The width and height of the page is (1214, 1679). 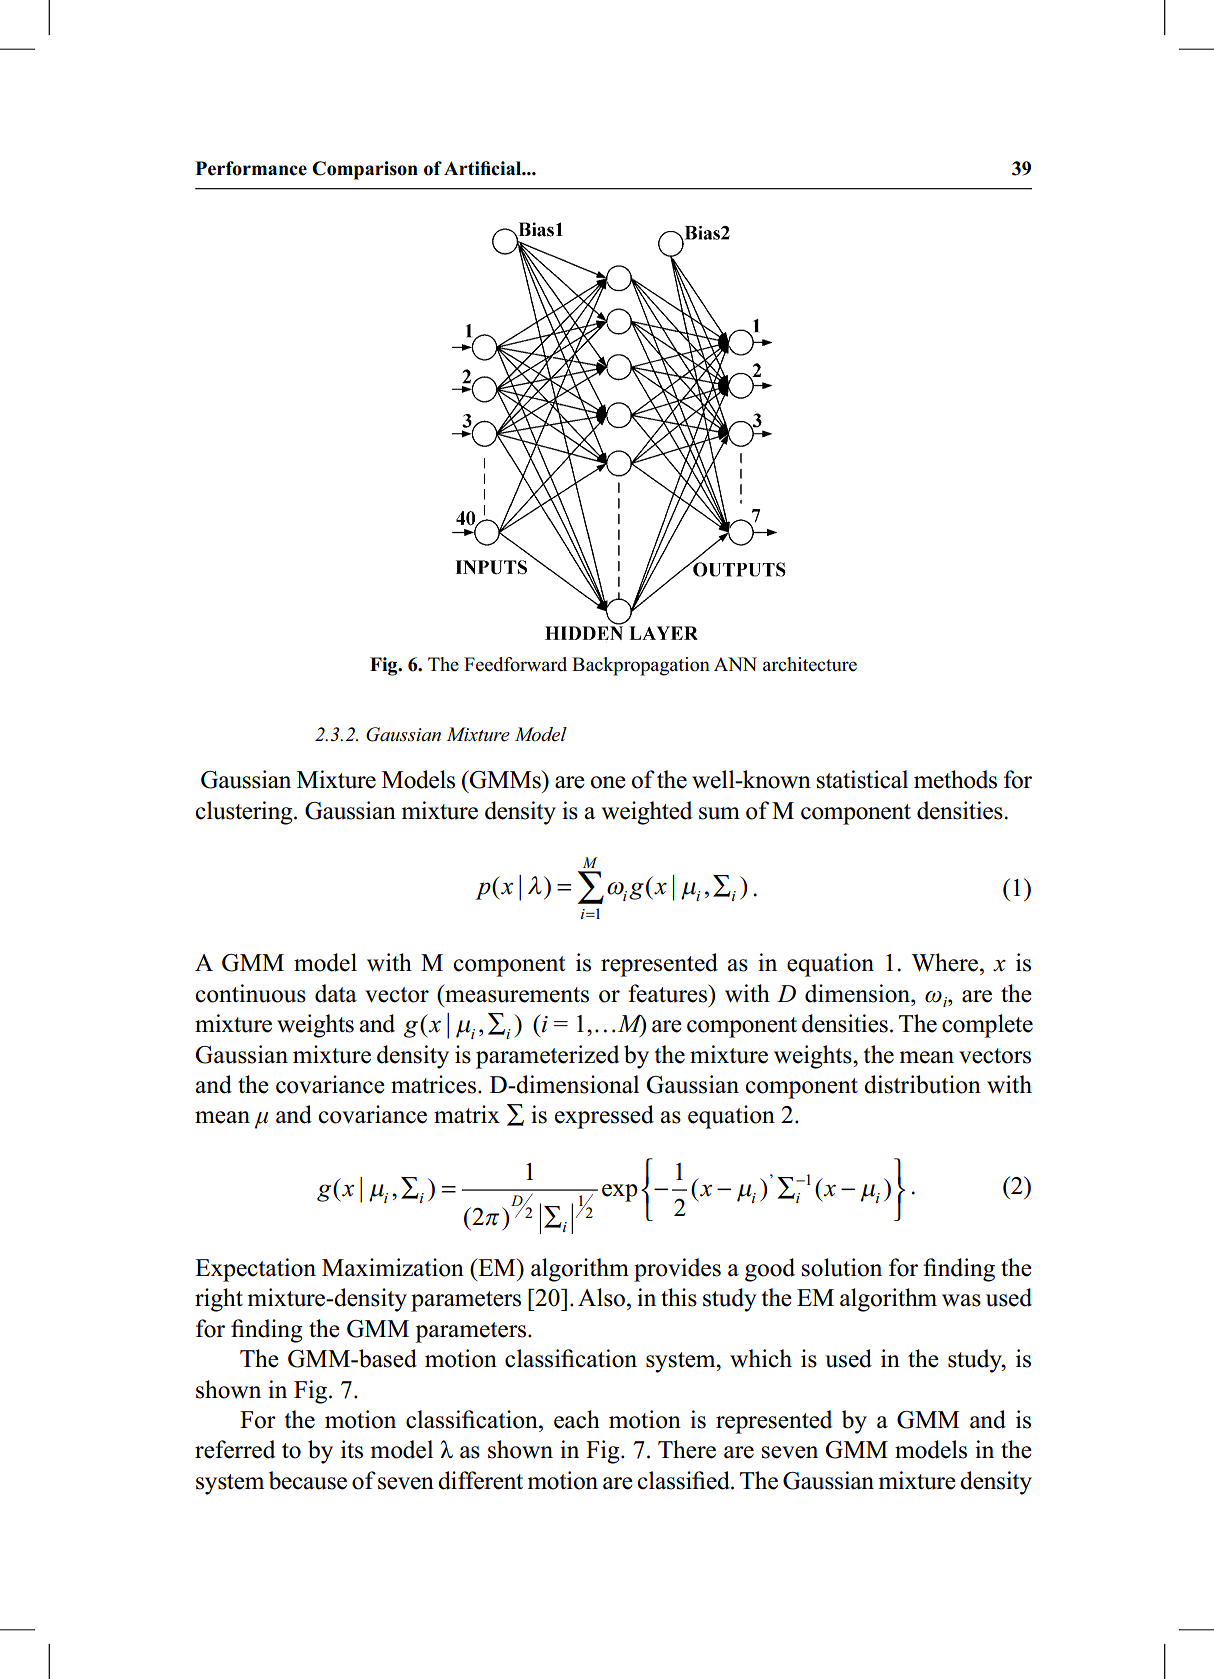 I want to click on Comparison, so click(x=365, y=170).
